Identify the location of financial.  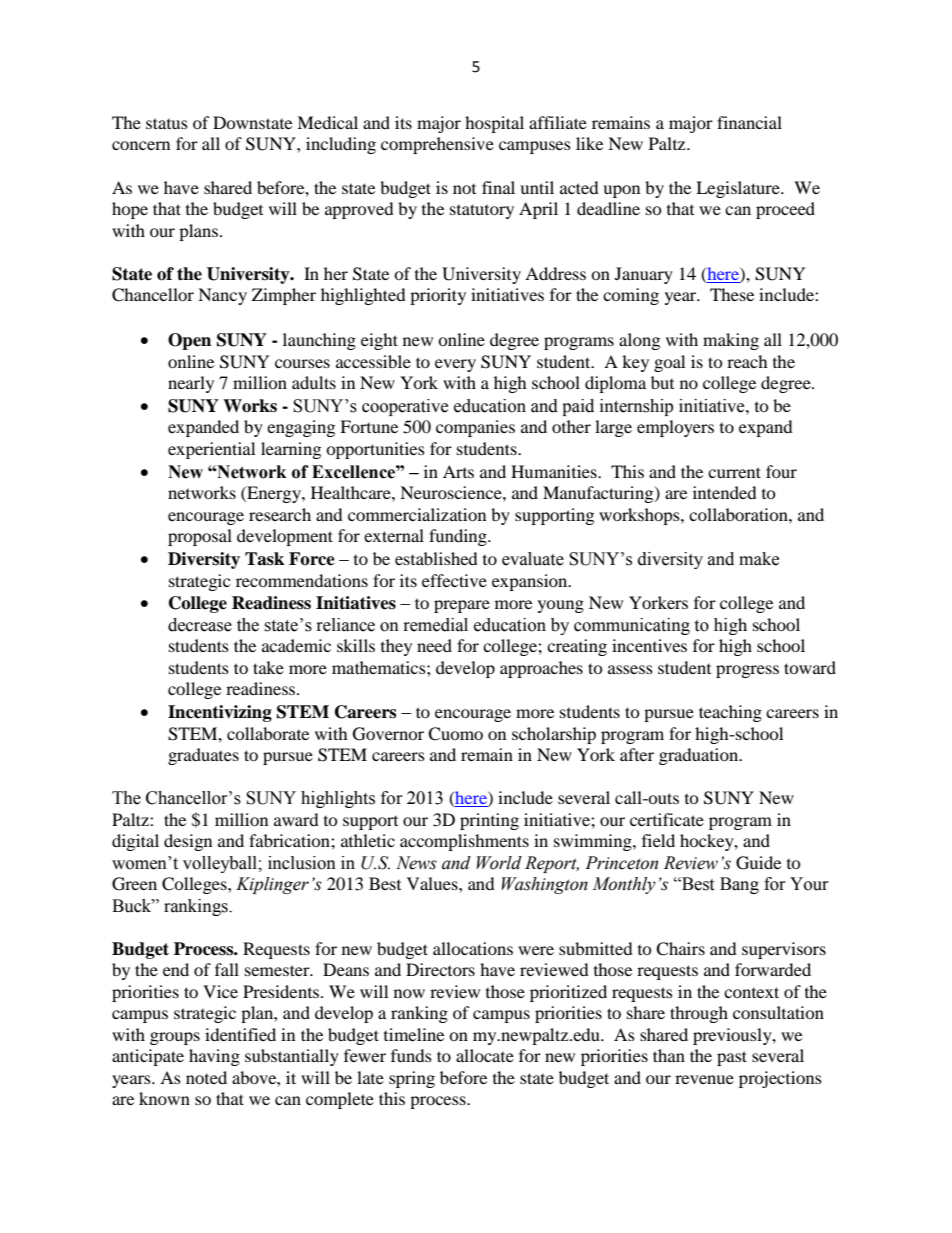
(749, 122).
